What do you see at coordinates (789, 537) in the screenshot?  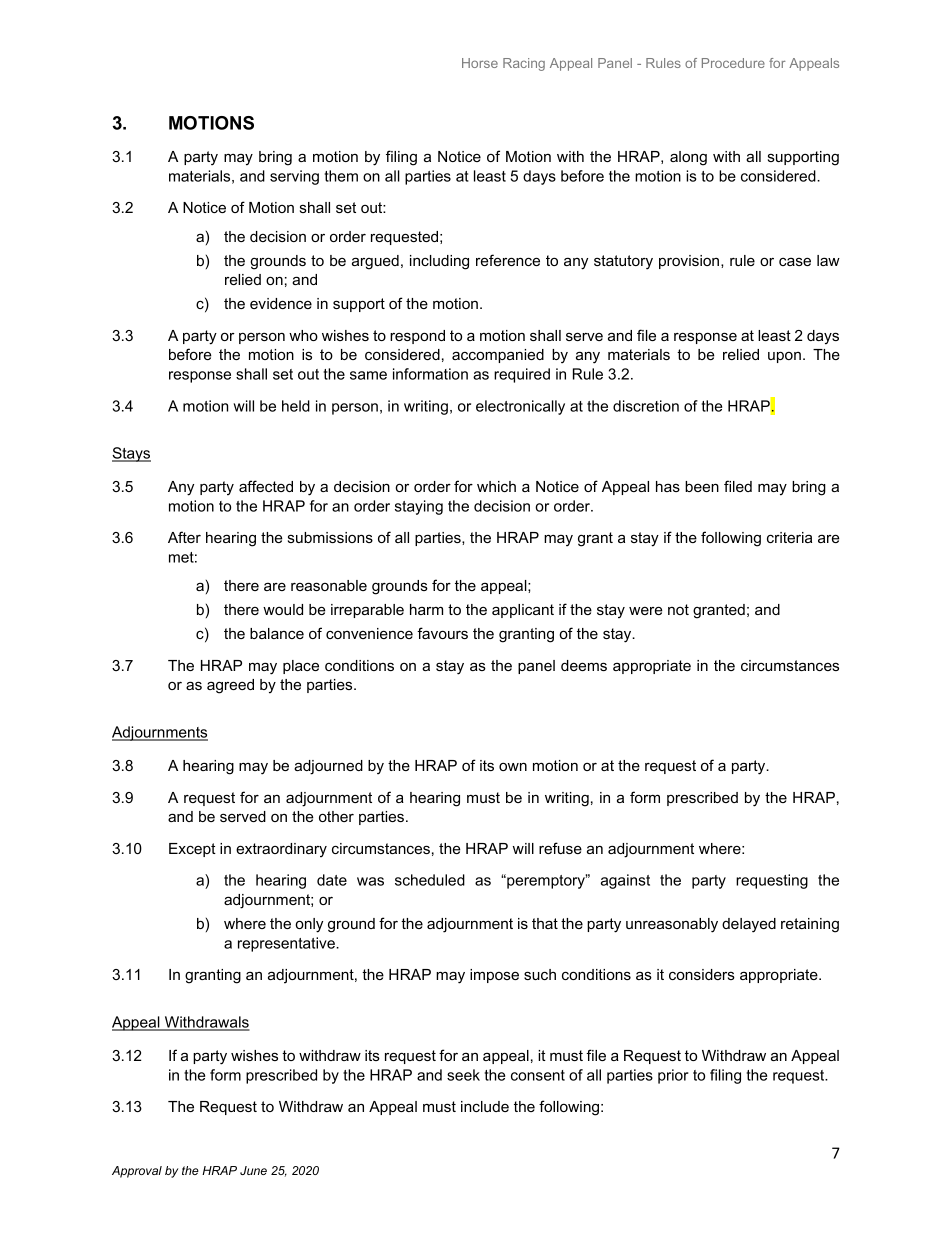 I see `criteria` at bounding box center [789, 537].
